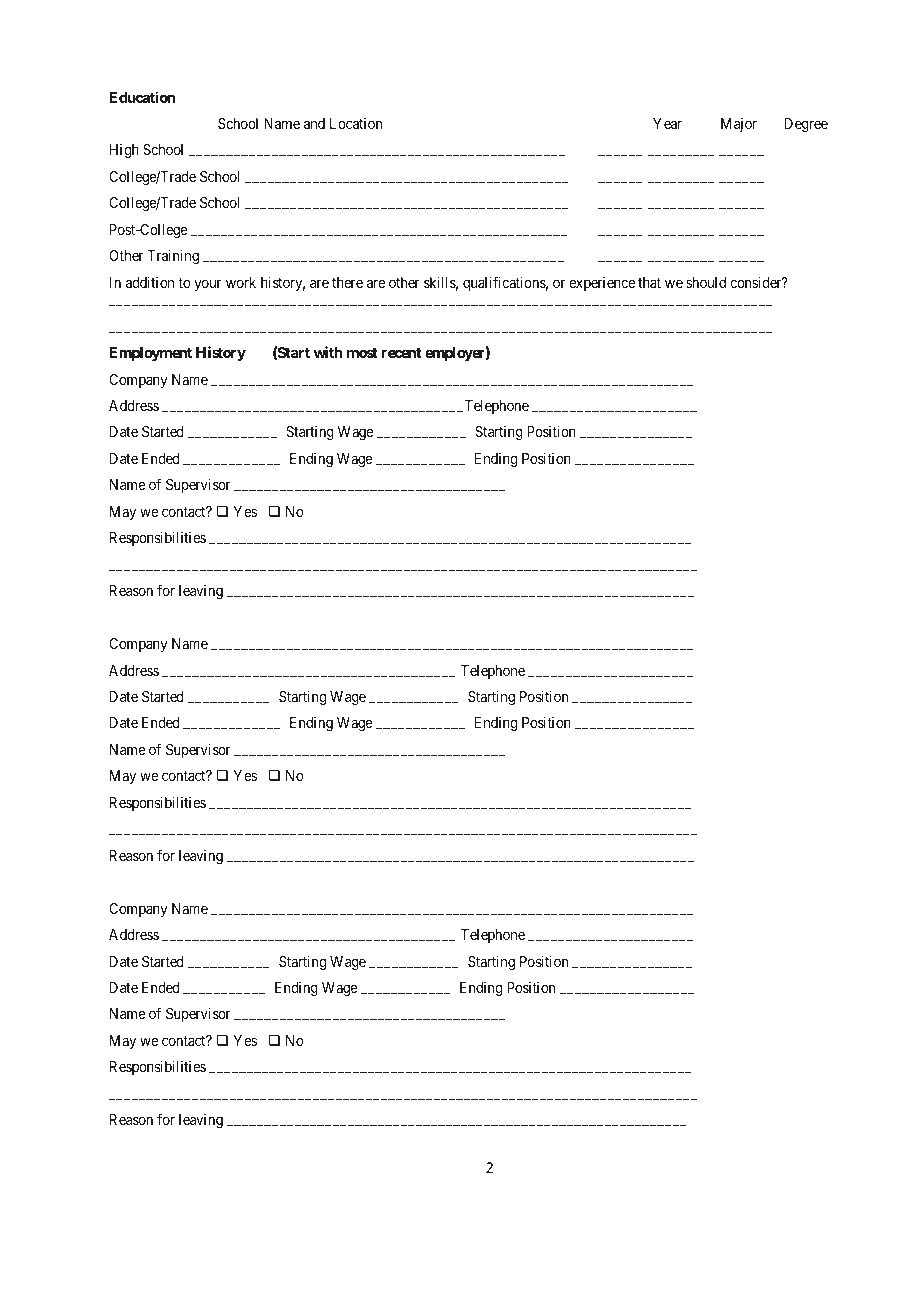  I want to click on Education, so click(142, 97).
